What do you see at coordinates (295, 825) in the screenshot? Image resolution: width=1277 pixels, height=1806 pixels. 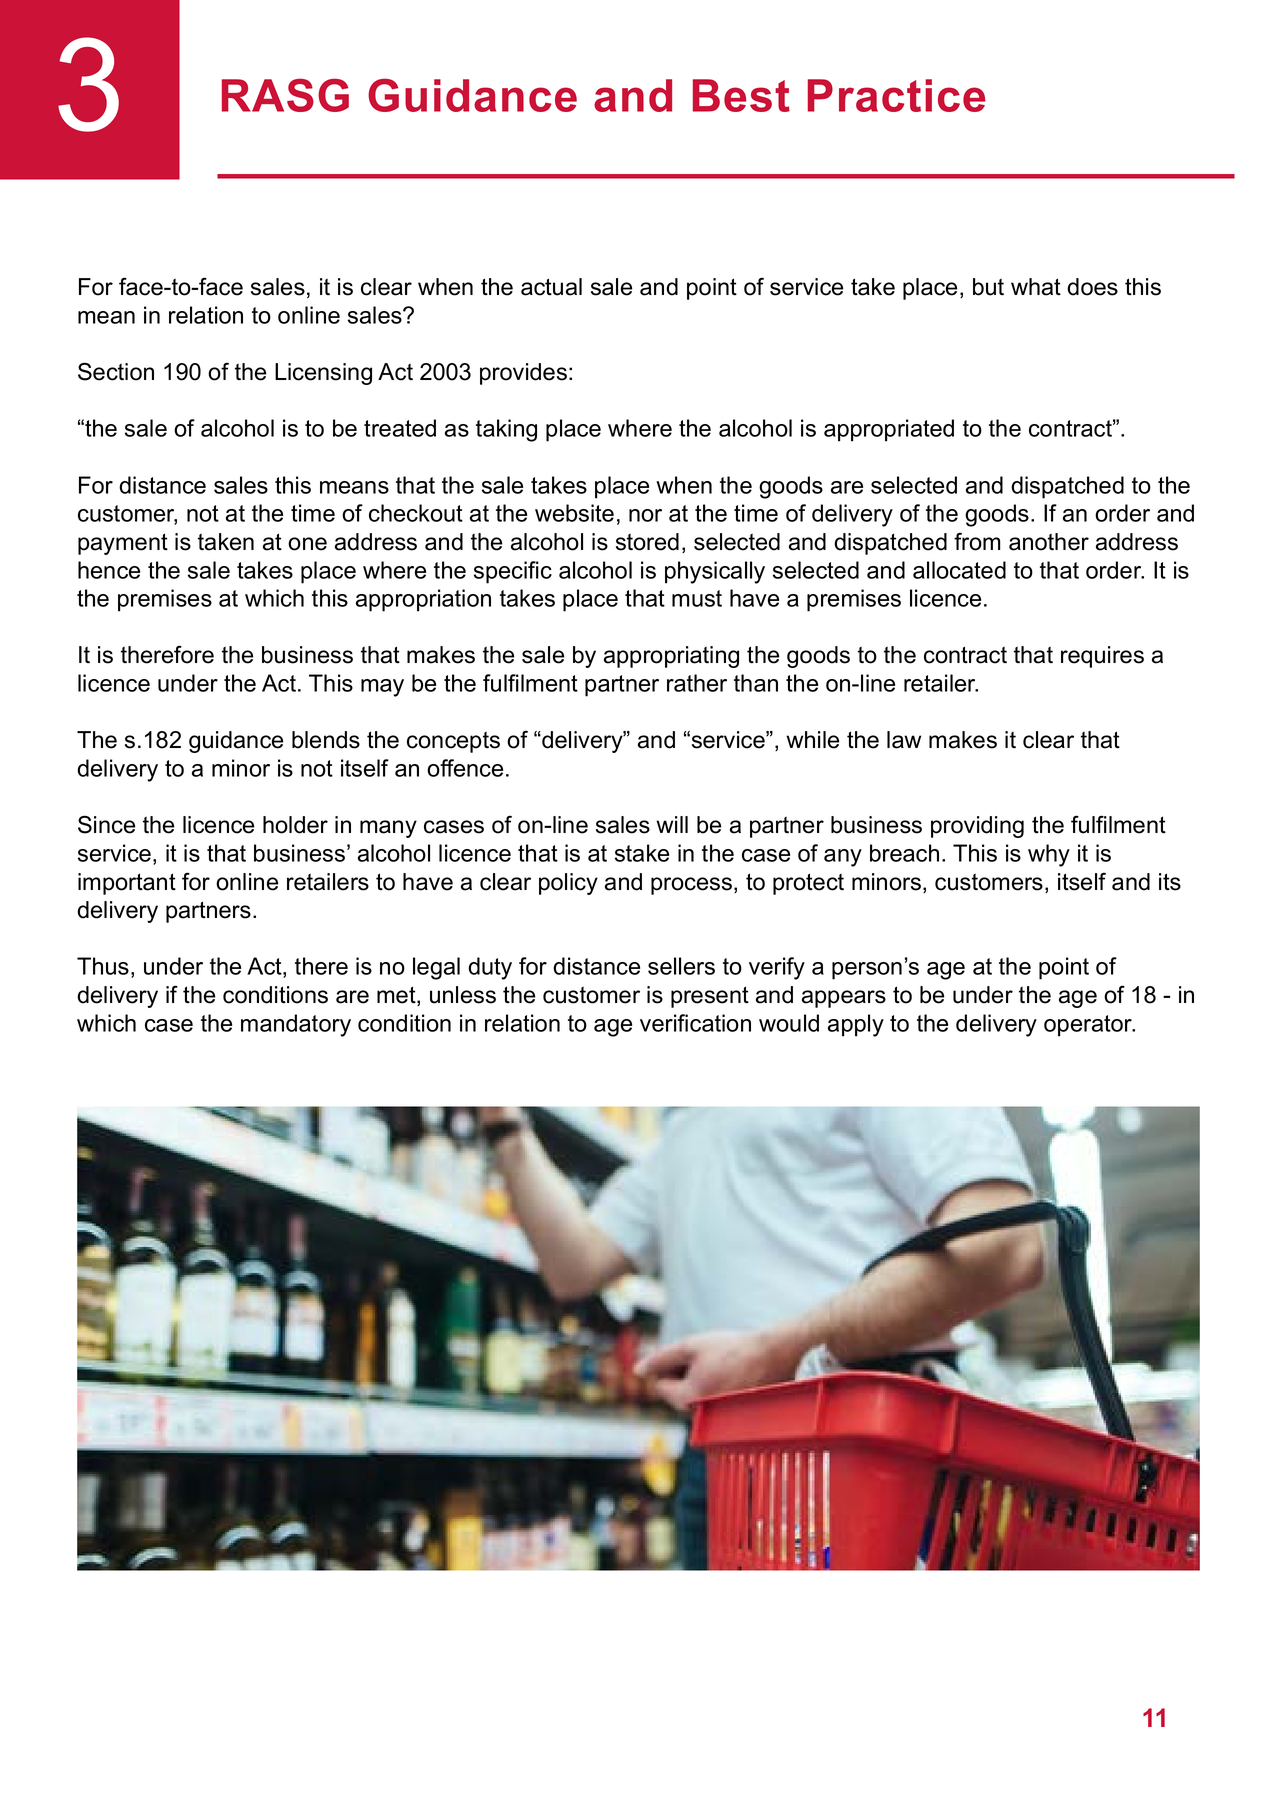 I see `holder` at bounding box center [295, 825].
